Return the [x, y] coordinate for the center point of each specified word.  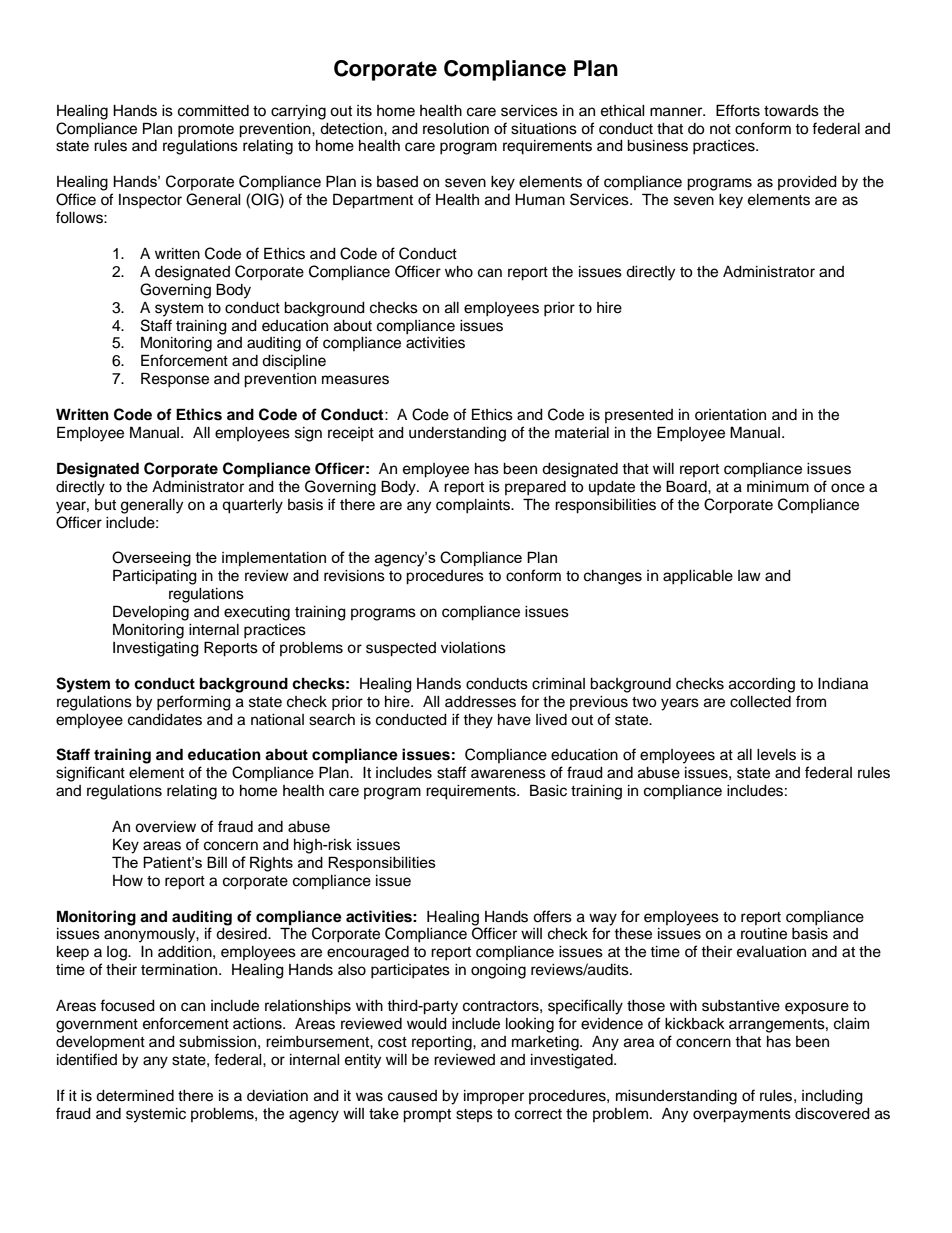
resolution [456, 129]
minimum [778, 487]
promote [206, 131]
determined [135, 1096]
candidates [165, 720]
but [105, 505]
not [720, 129]
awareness [508, 774]
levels [776, 755]
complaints [474, 506]
